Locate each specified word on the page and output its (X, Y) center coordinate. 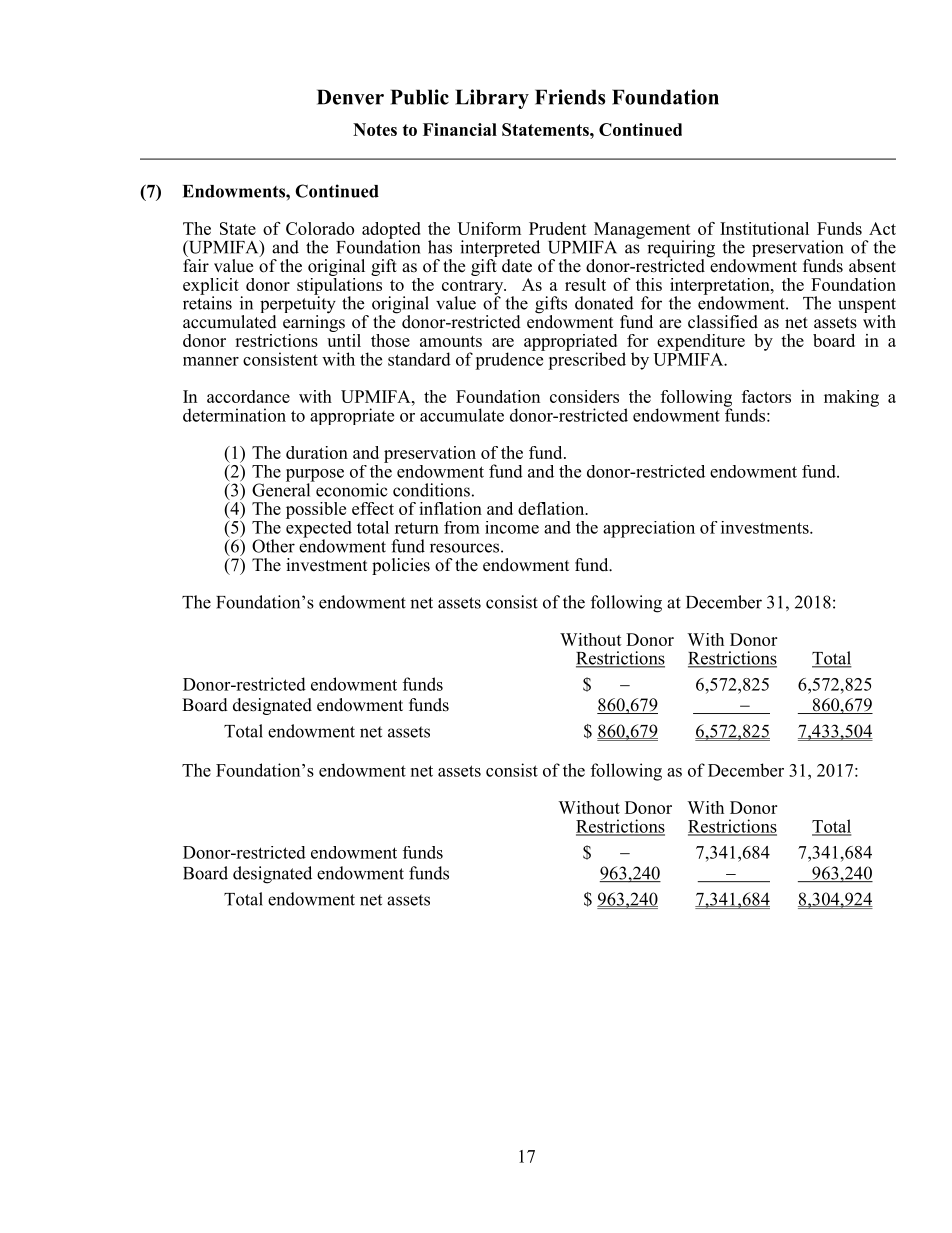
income (512, 527)
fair (196, 264)
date (517, 266)
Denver (350, 97)
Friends (570, 97)
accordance (248, 396)
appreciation (649, 529)
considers (584, 396)
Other (273, 546)
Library (492, 99)
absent (872, 266)
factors (766, 396)
